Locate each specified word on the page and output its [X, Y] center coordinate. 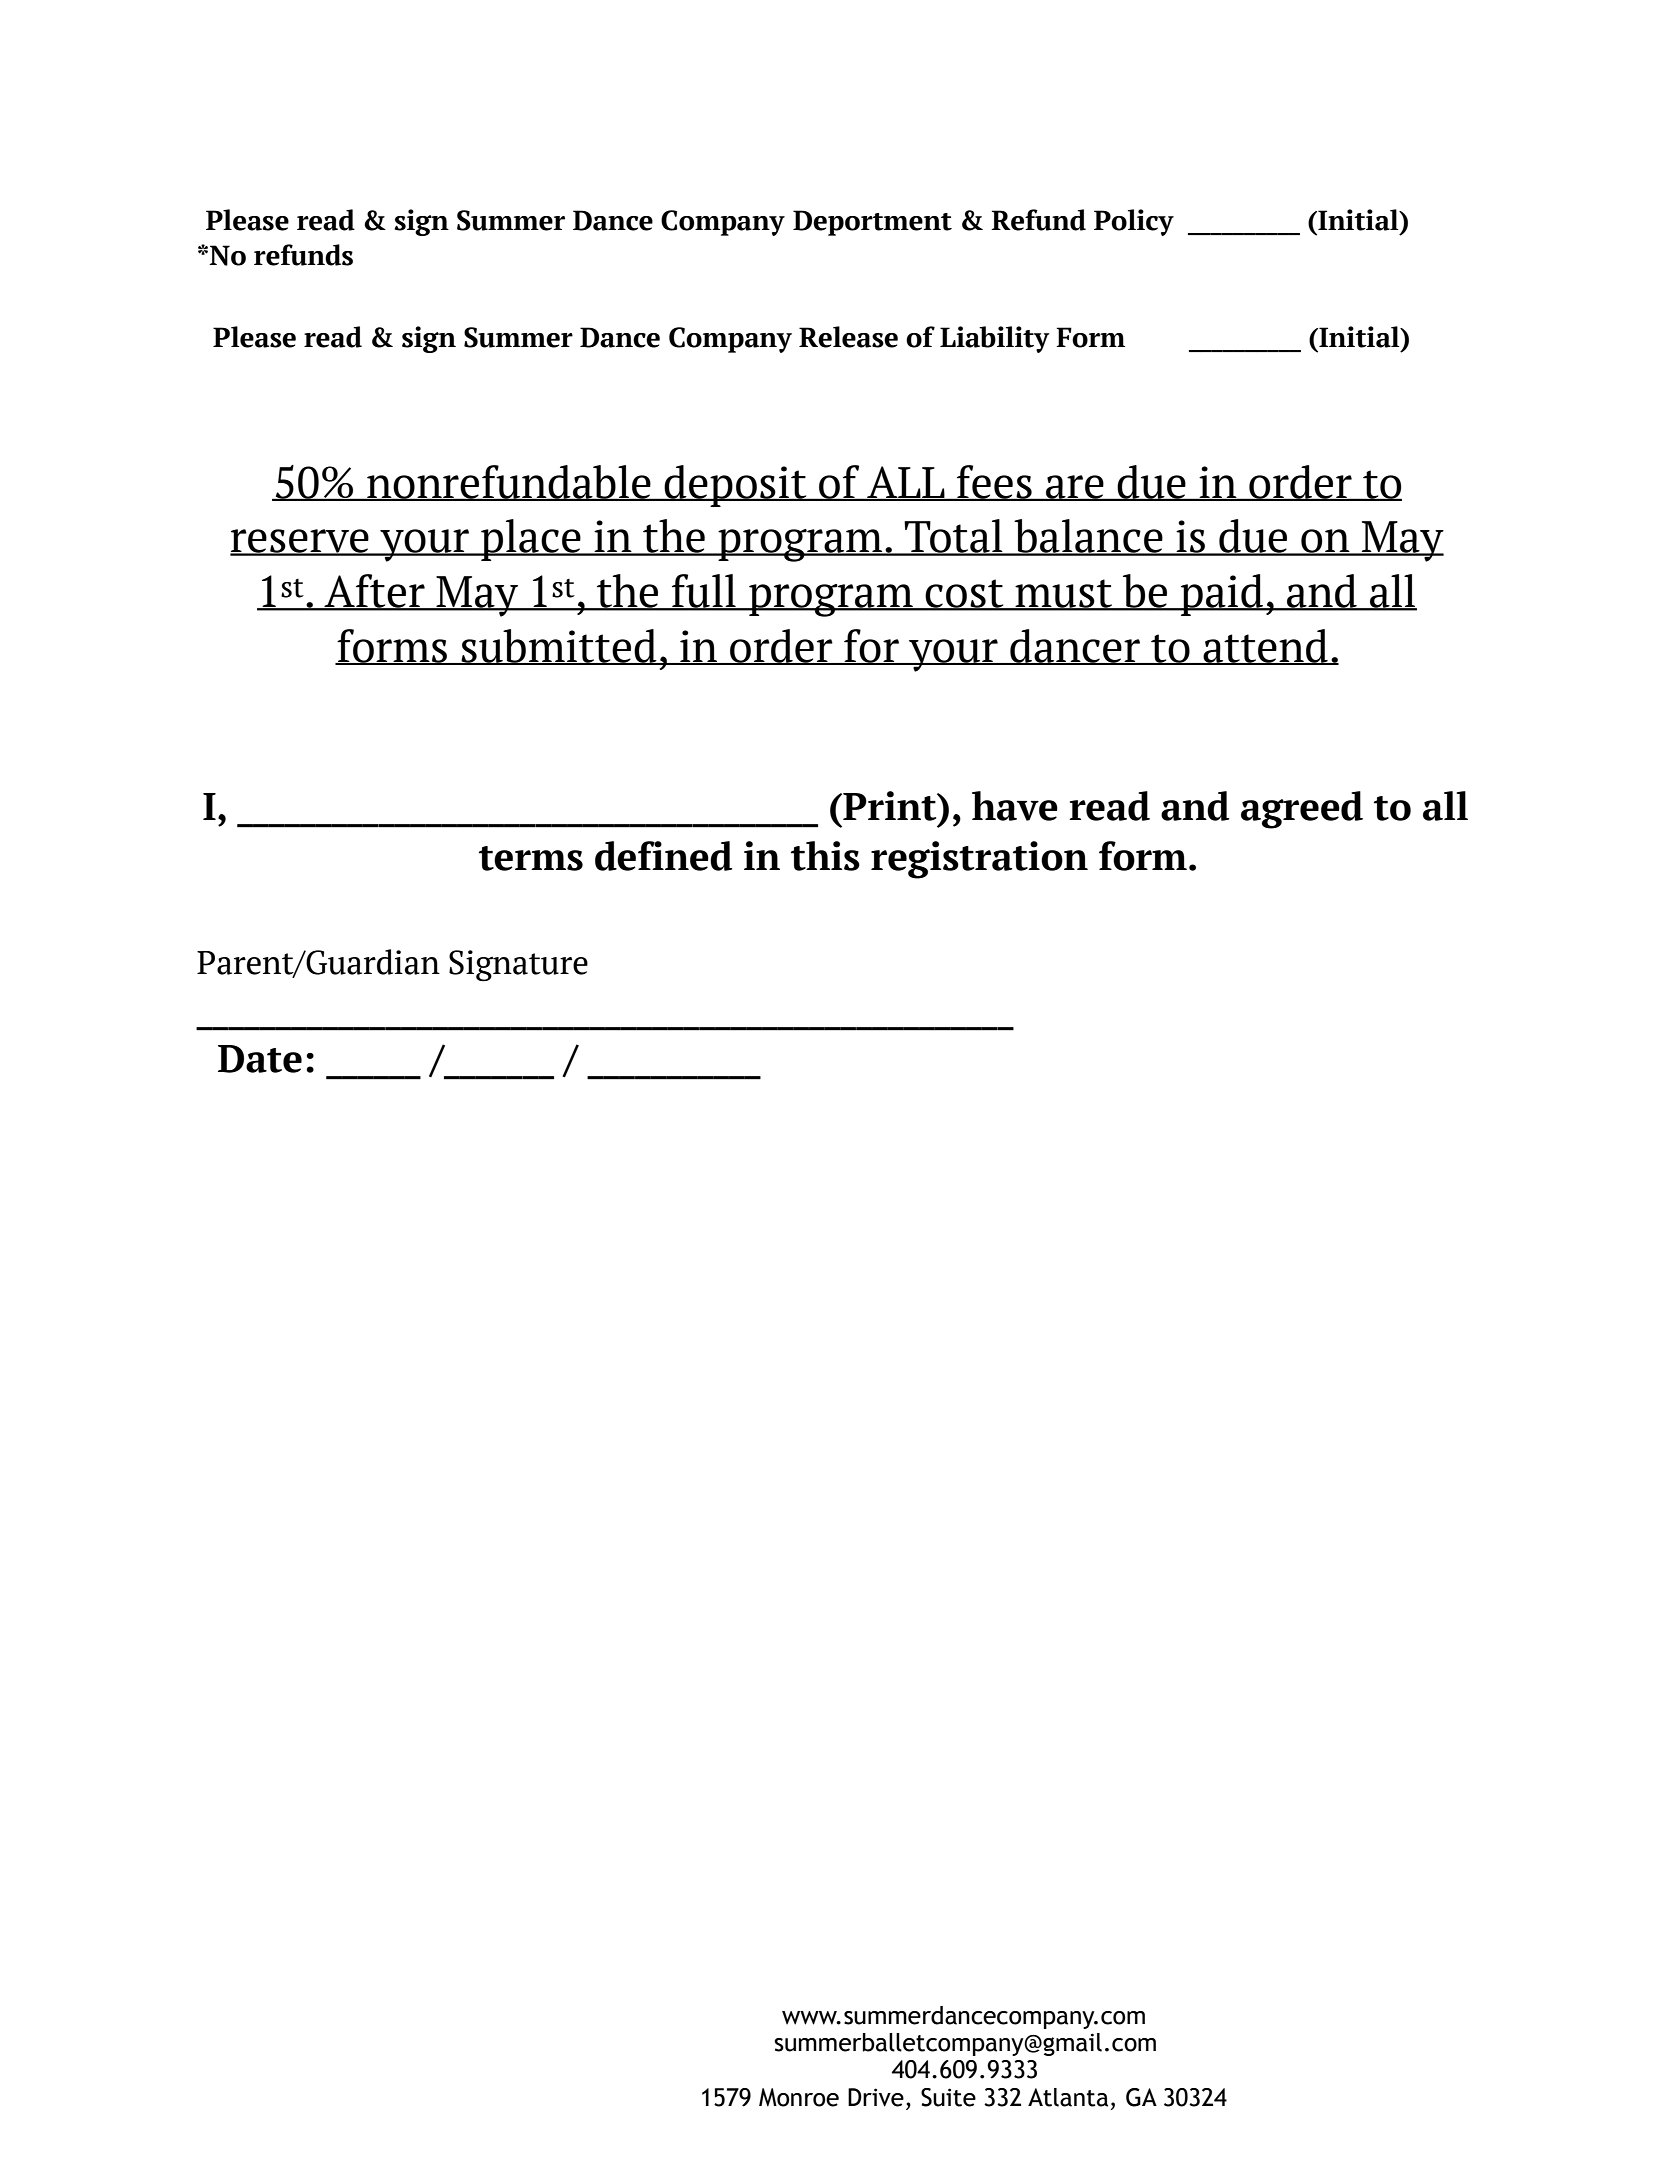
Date [260, 1059]
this [825, 856]
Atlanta [1068, 2097]
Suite [948, 2097]
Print [890, 806]
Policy [1134, 222]
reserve [300, 542]
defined [663, 856]
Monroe [799, 2097]
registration [979, 860]
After [375, 592]
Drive [876, 2097]
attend [1265, 647]
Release [848, 337]
